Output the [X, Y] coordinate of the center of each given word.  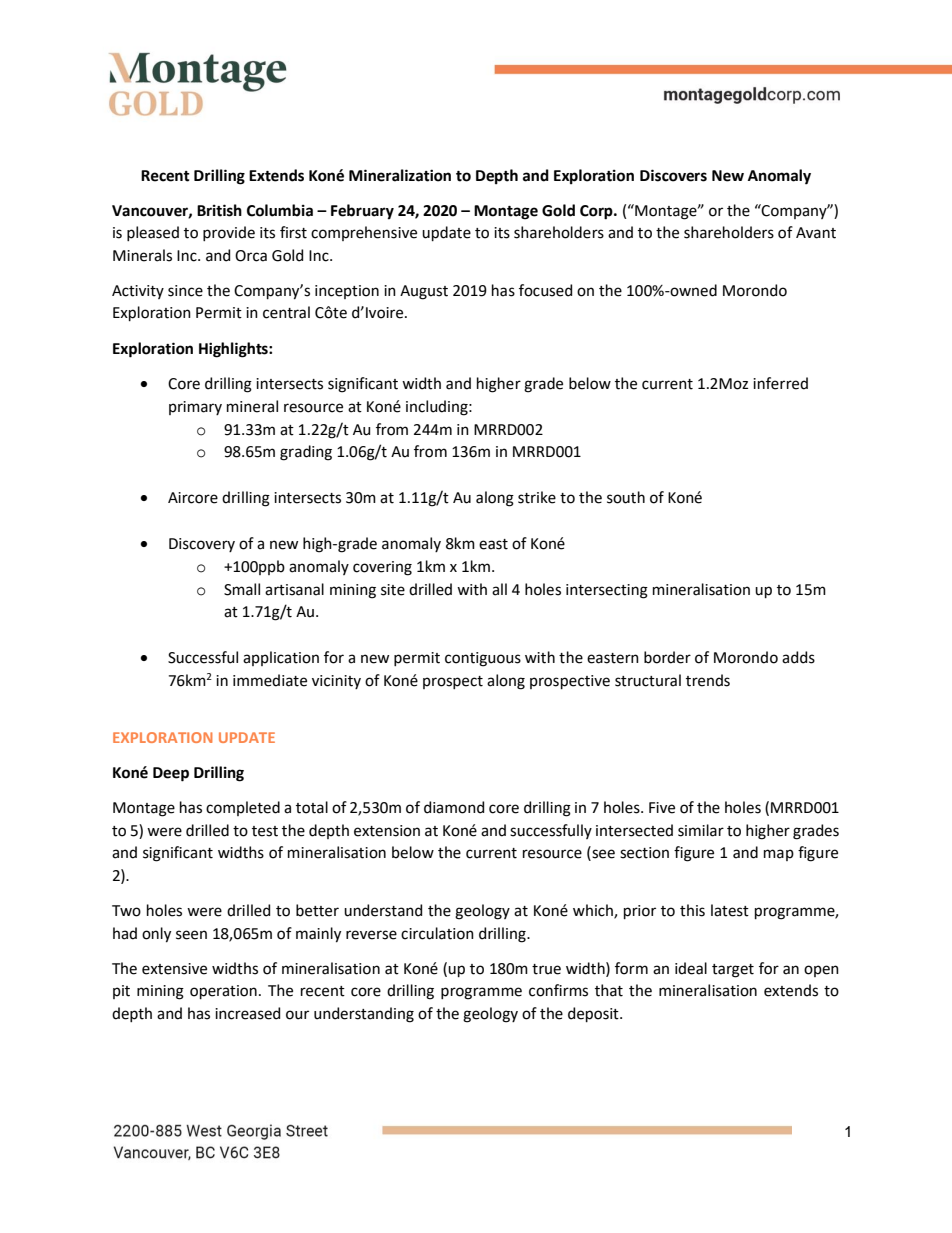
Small [242, 589]
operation [223, 992]
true [546, 969]
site [393, 590]
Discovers [673, 175]
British [219, 210]
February [362, 212]
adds [798, 657]
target [733, 971]
